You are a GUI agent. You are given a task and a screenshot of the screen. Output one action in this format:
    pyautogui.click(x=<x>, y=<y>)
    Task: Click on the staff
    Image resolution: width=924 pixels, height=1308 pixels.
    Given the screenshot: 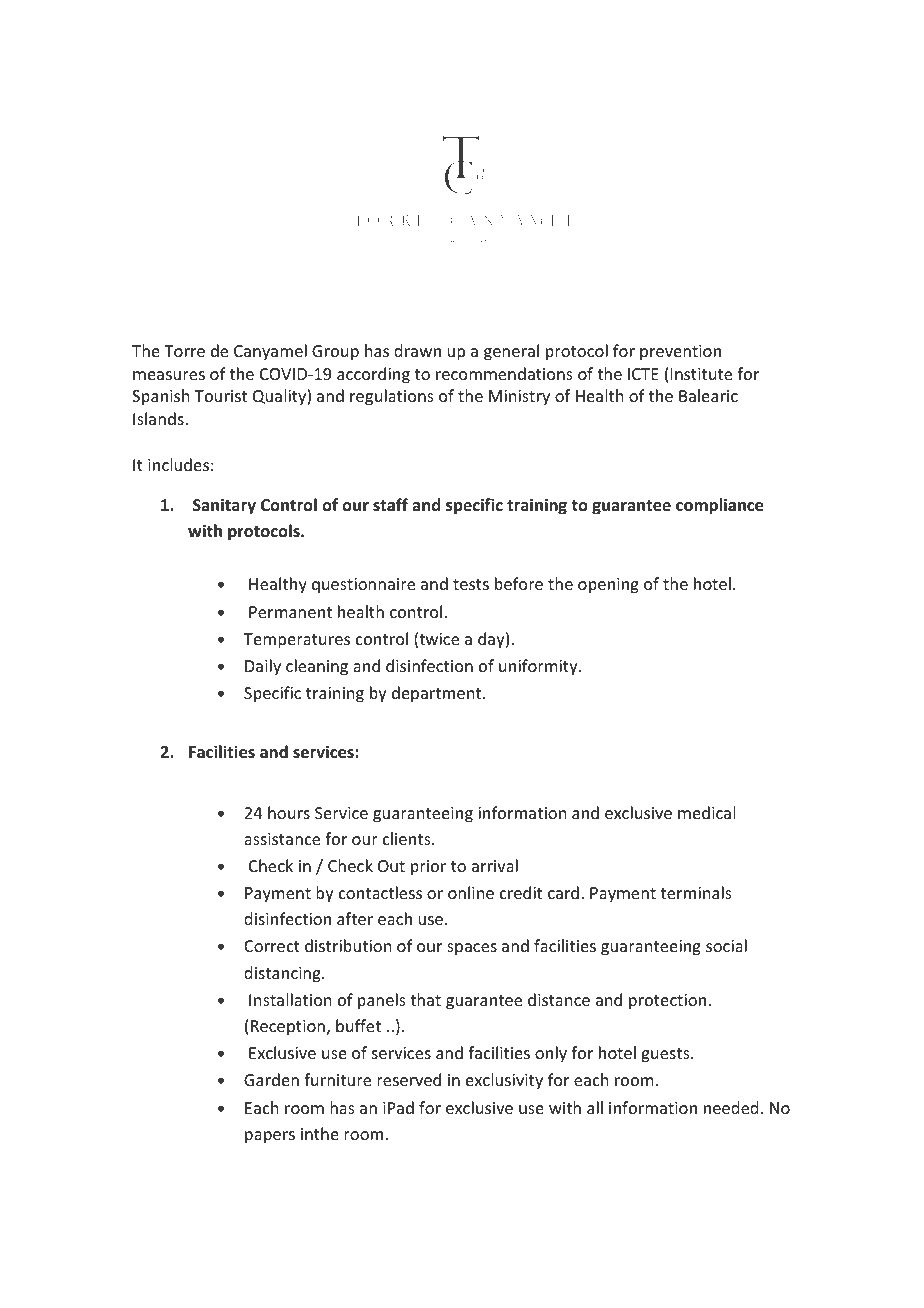 What is the action you would take?
    pyautogui.click(x=390, y=504)
